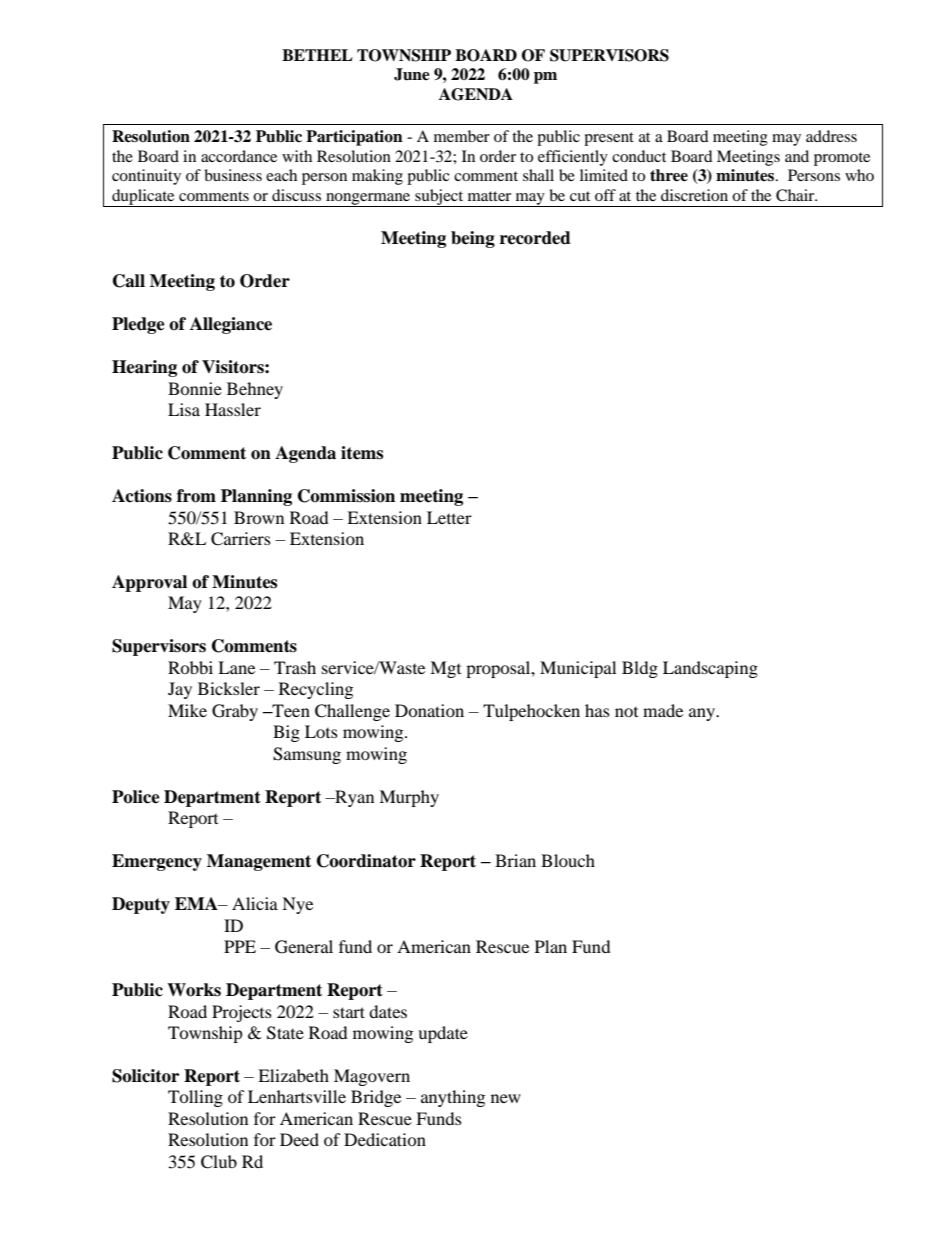 Image resolution: width=952 pixels, height=1233 pixels. What do you see at coordinates (453, 1098) in the page?
I see `anything` at bounding box center [453, 1098].
